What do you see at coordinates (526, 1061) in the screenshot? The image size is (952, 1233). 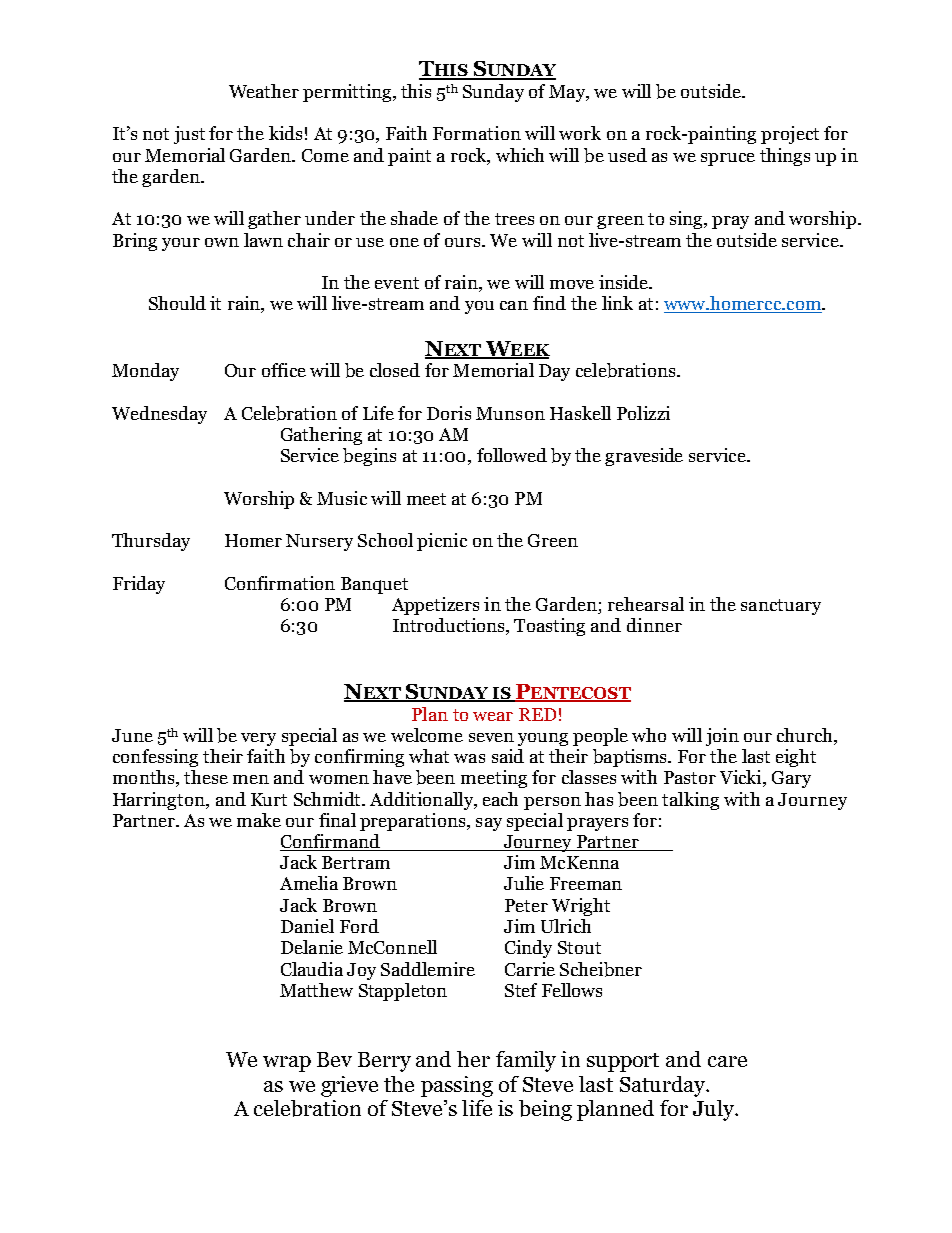 I see `family` at bounding box center [526, 1061].
